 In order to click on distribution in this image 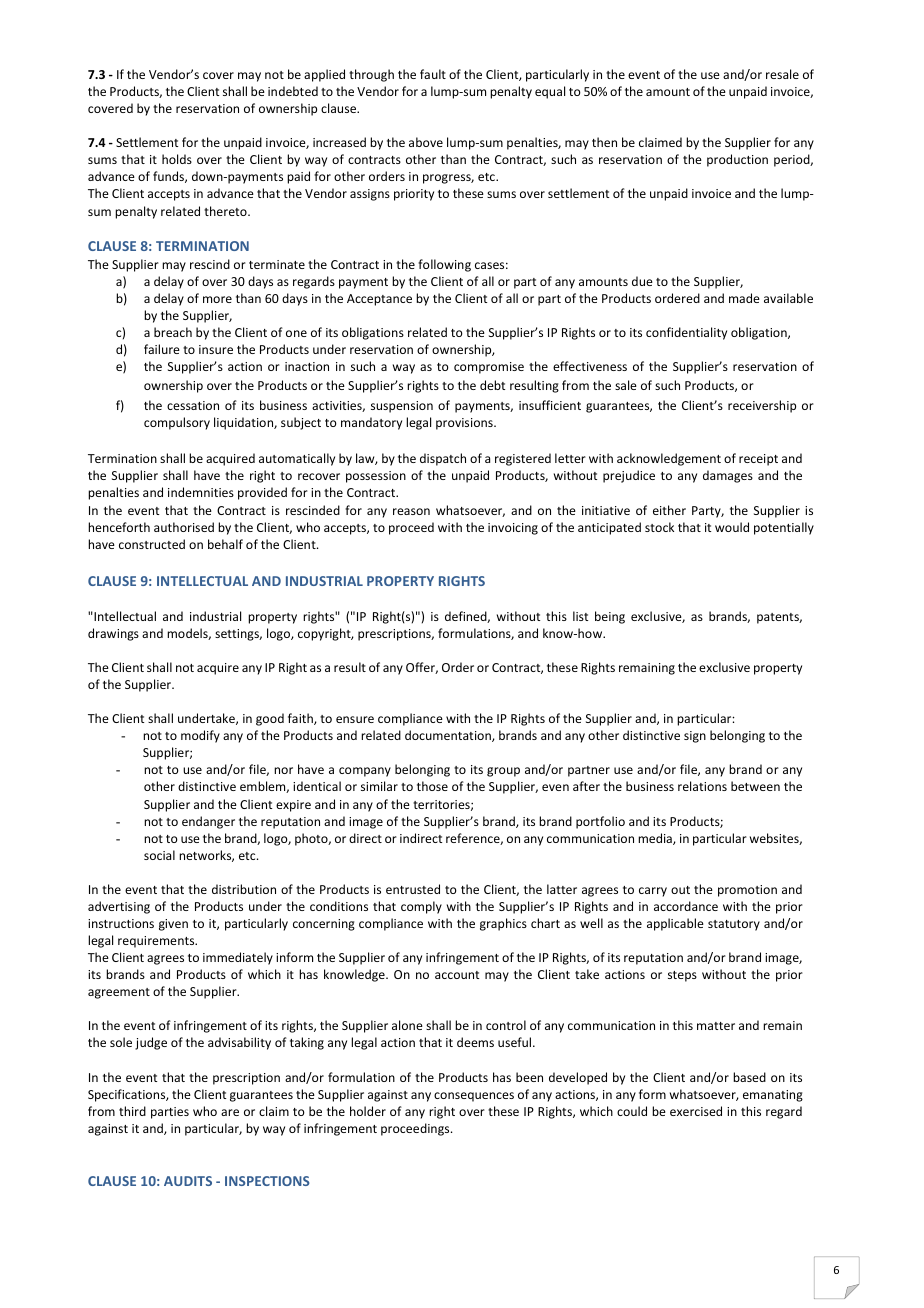, I will do `click(244, 889)`.
